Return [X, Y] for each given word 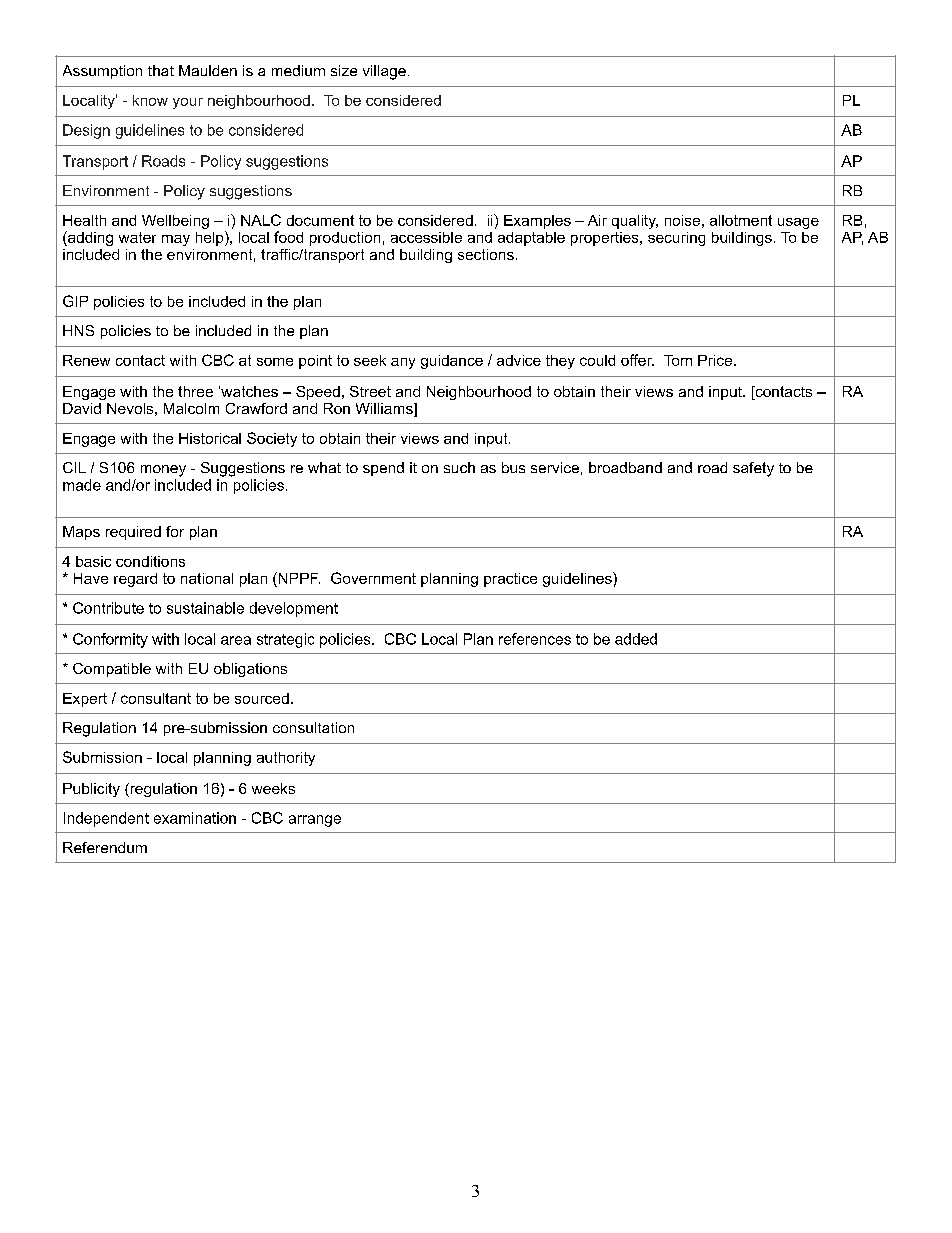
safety [753, 469]
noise [682, 220]
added [636, 639]
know [150, 100]
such [459, 467]
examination [195, 818]
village [384, 72]
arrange [315, 821]
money [163, 471]
